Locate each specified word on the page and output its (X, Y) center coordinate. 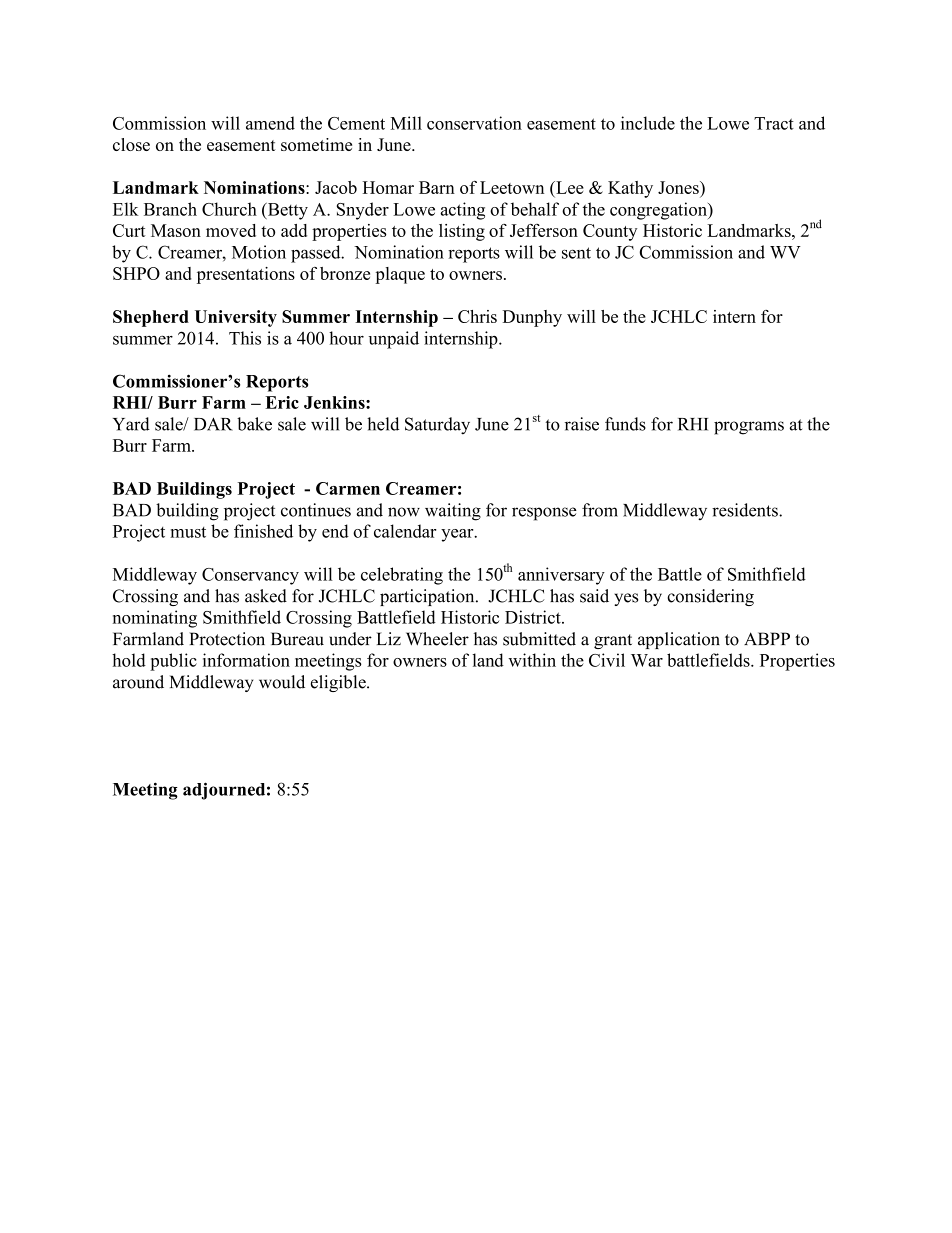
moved (231, 230)
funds (625, 424)
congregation (659, 211)
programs (749, 428)
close (131, 144)
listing (462, 232)
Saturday (437, 426)
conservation (474, 123)
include (648, 123)
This (245, 338)
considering (710, 597)
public (173, 662)
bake (254, 424)
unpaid (394, 340)
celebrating (402, 576)
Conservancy (250, 576)
